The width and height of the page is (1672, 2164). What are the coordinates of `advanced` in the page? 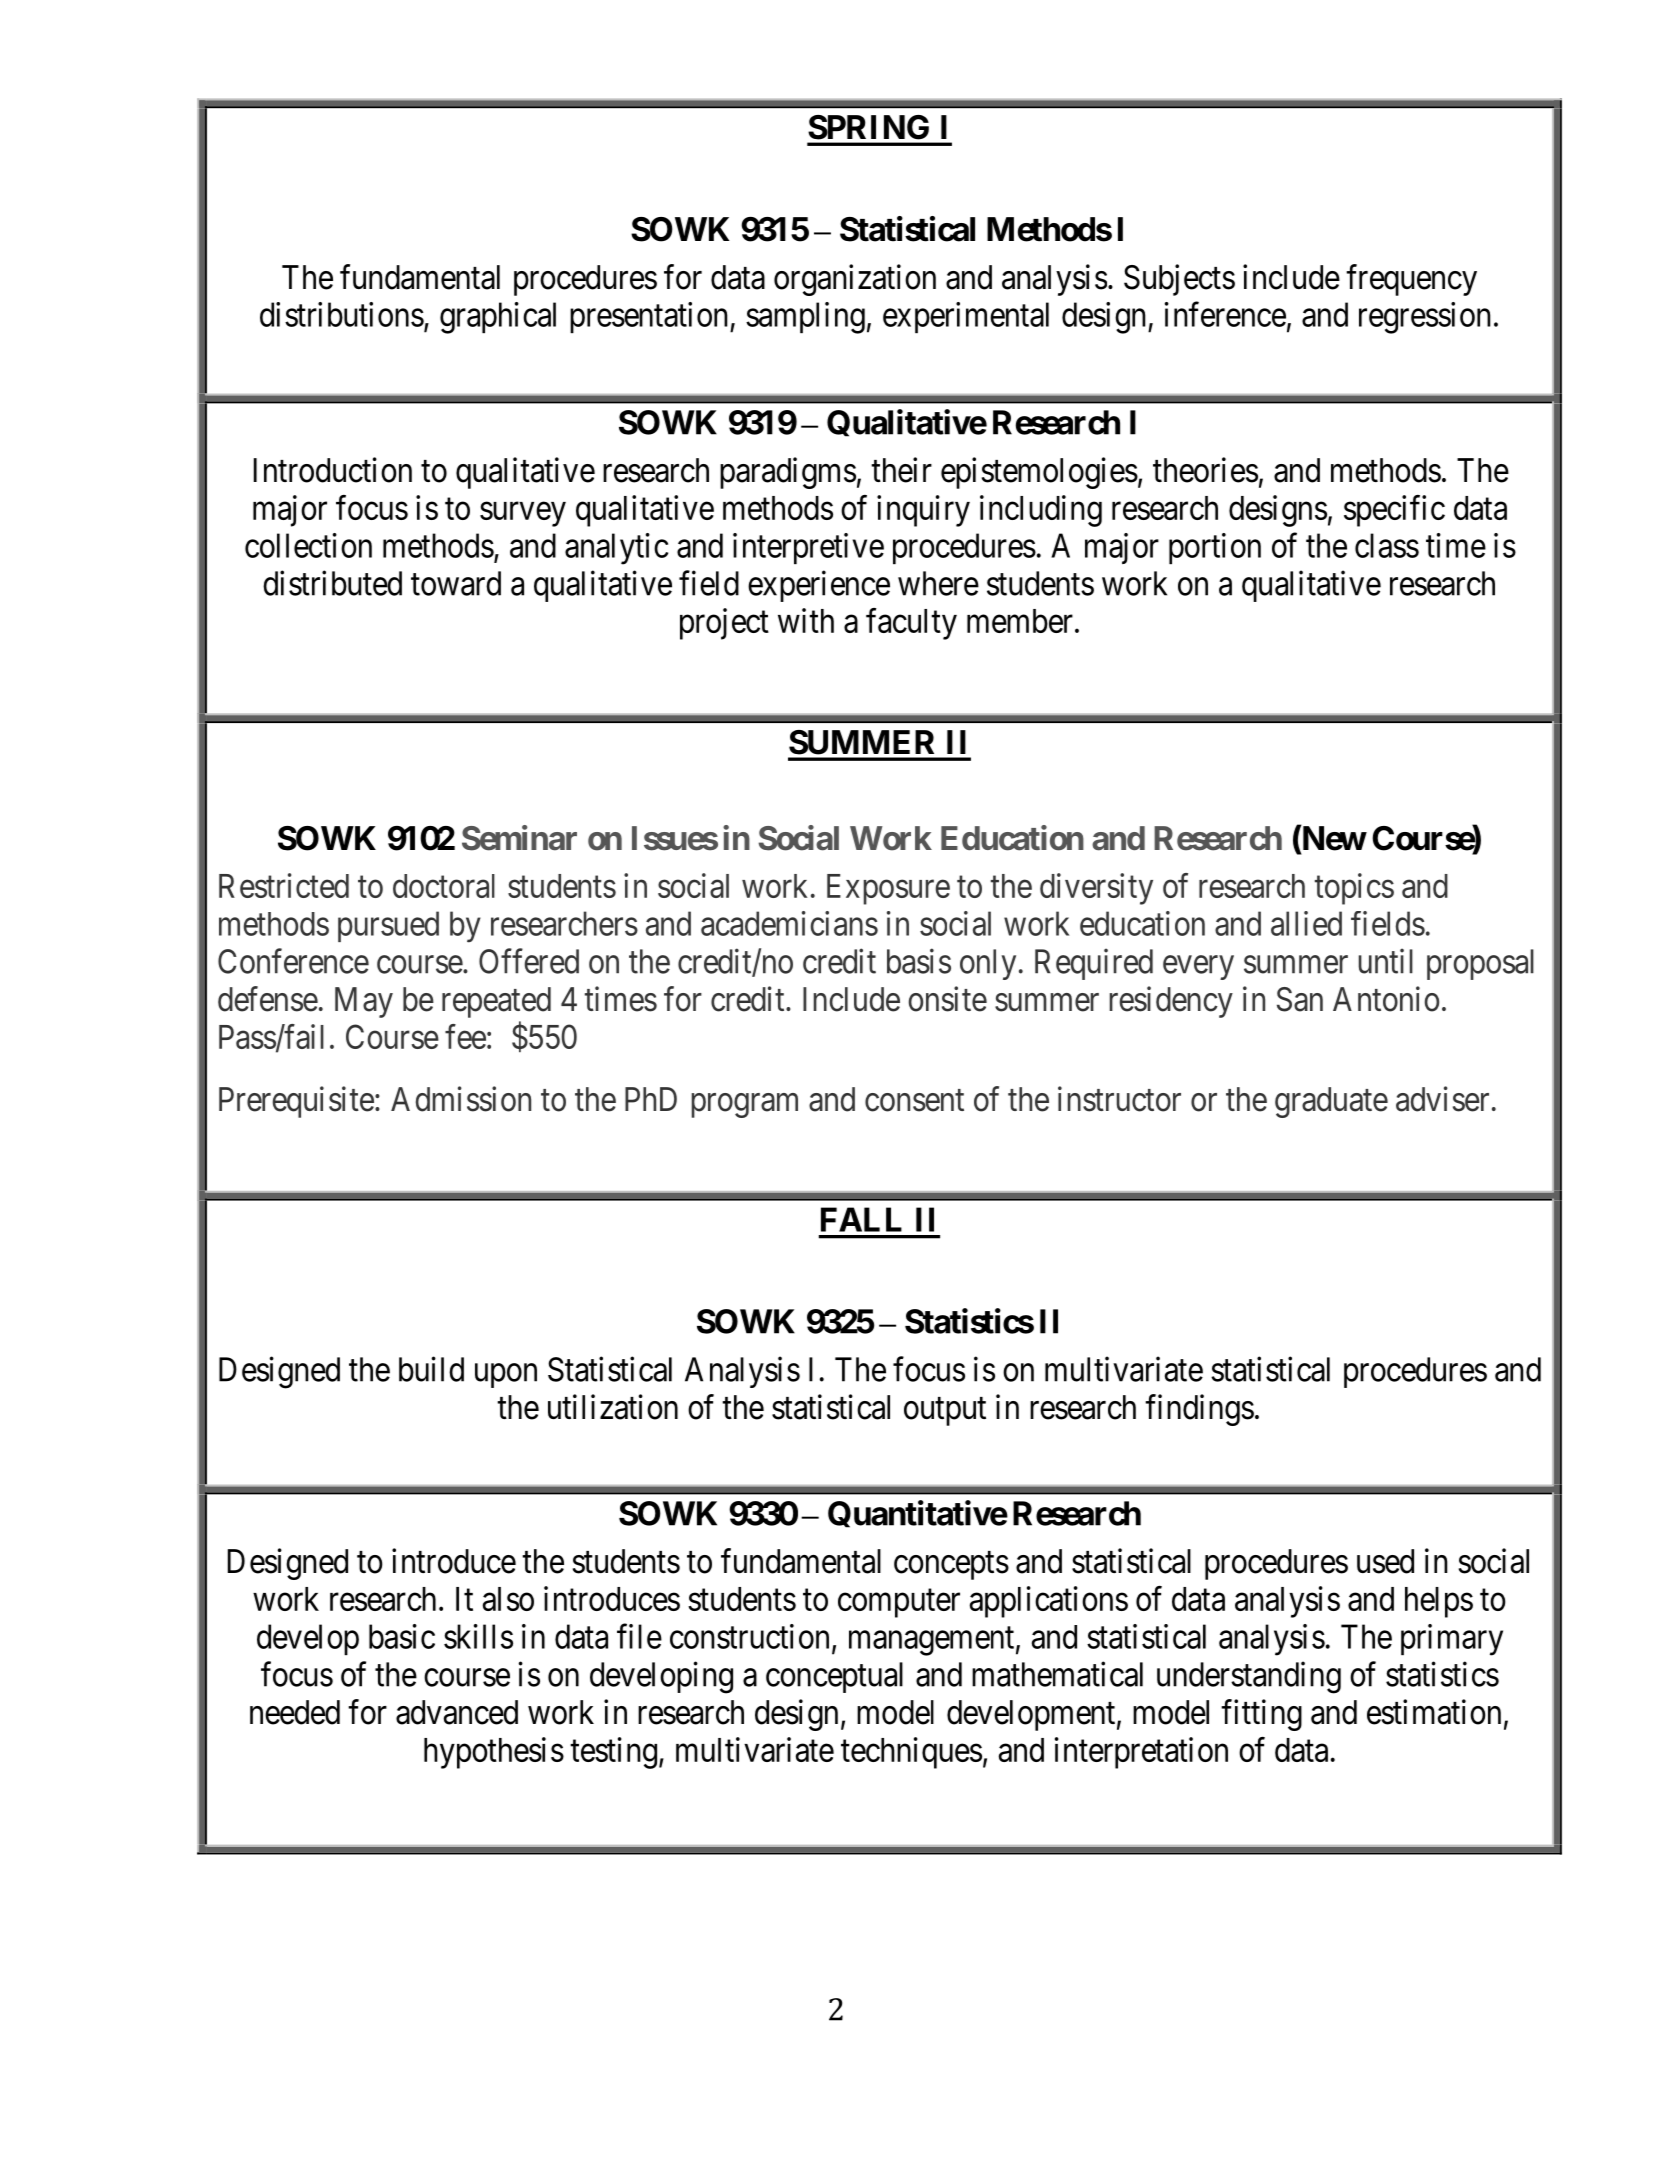 It's located at (457, 1712).
